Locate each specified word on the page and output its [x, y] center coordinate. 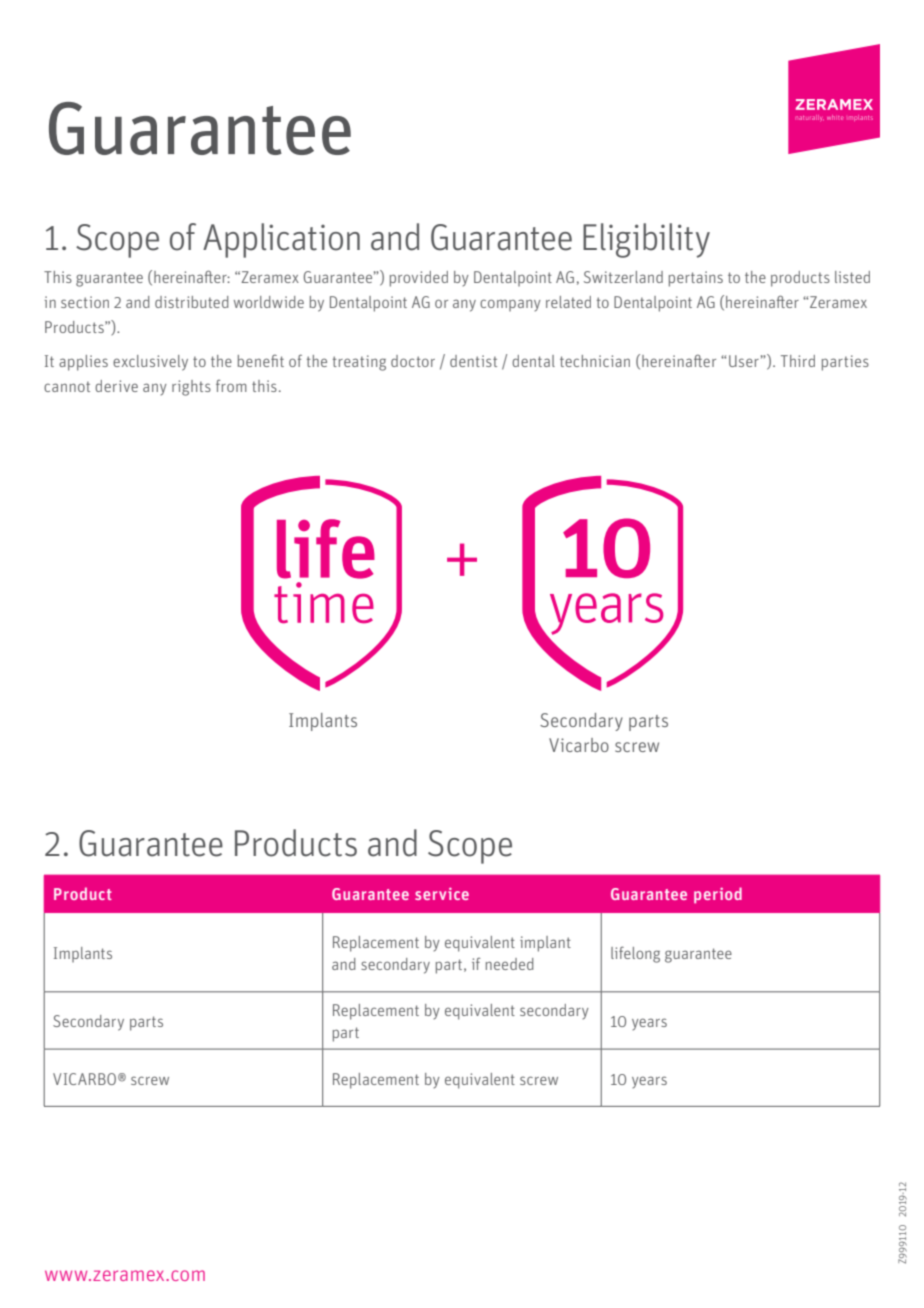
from [231, 386]
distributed [192, 302]
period [718, 895]
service [442, 893]
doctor [413, 361]
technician [595, 361]
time [324, 602]
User [744, 361]
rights [191, 388]
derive [116, 386]
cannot [67, 386]
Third [798, 361]
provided [419, 279]
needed [510, 964]
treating [359, 363]
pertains [696, 279]
